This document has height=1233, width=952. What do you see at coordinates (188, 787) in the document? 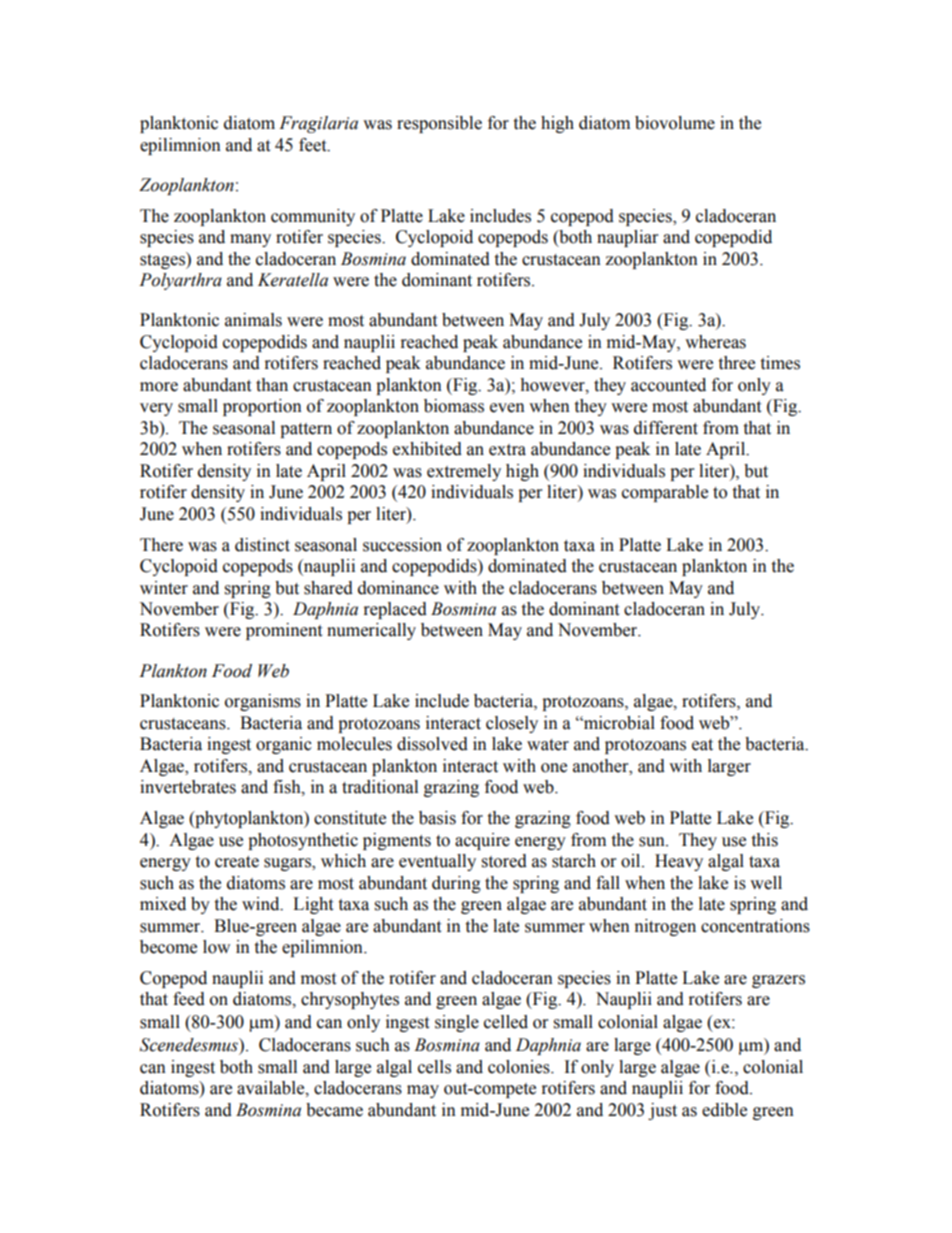
I see `invertebrates` at bounding box center [188, 787].
